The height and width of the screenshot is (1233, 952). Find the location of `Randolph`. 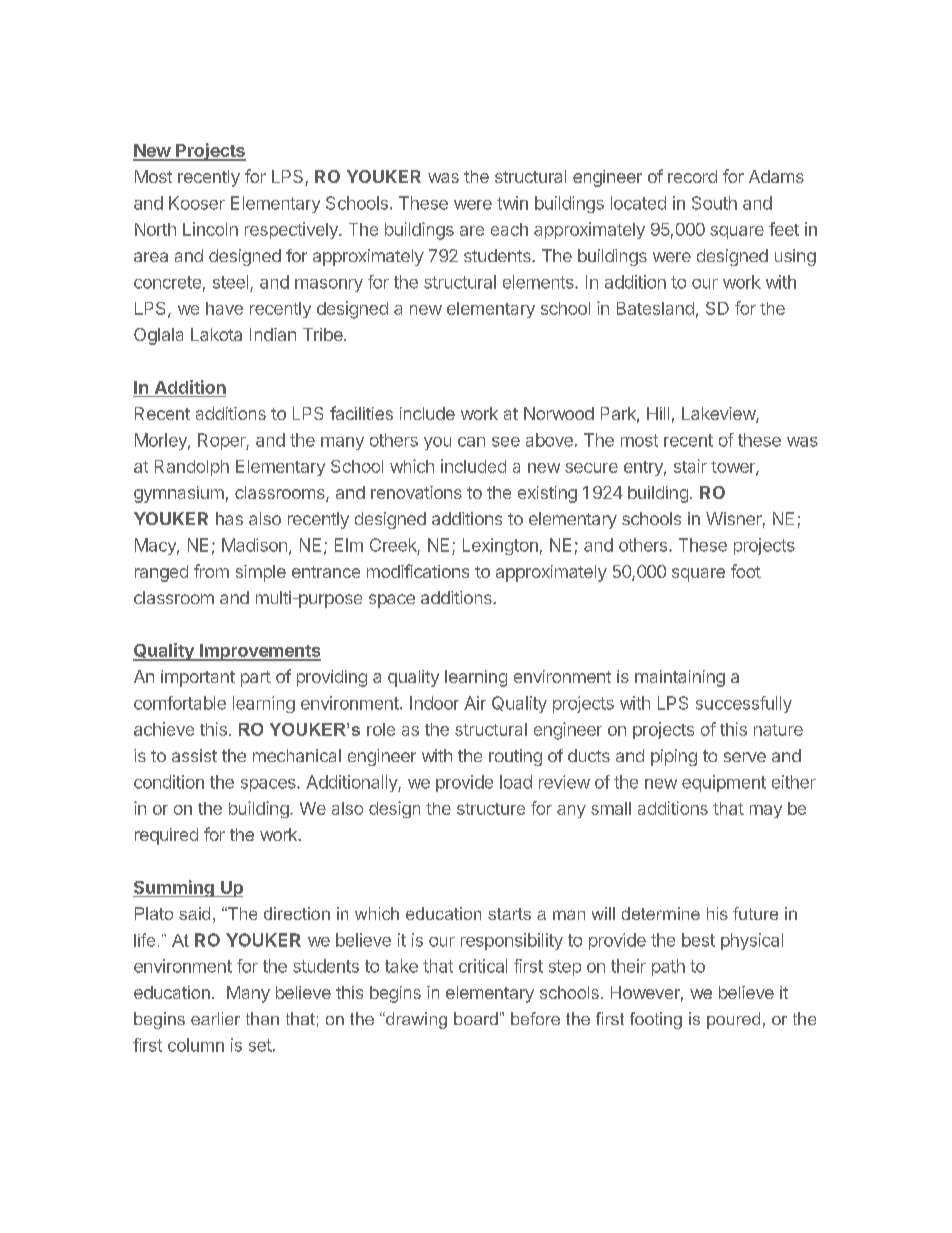

Randolph is located at coordinates (192, 468).
